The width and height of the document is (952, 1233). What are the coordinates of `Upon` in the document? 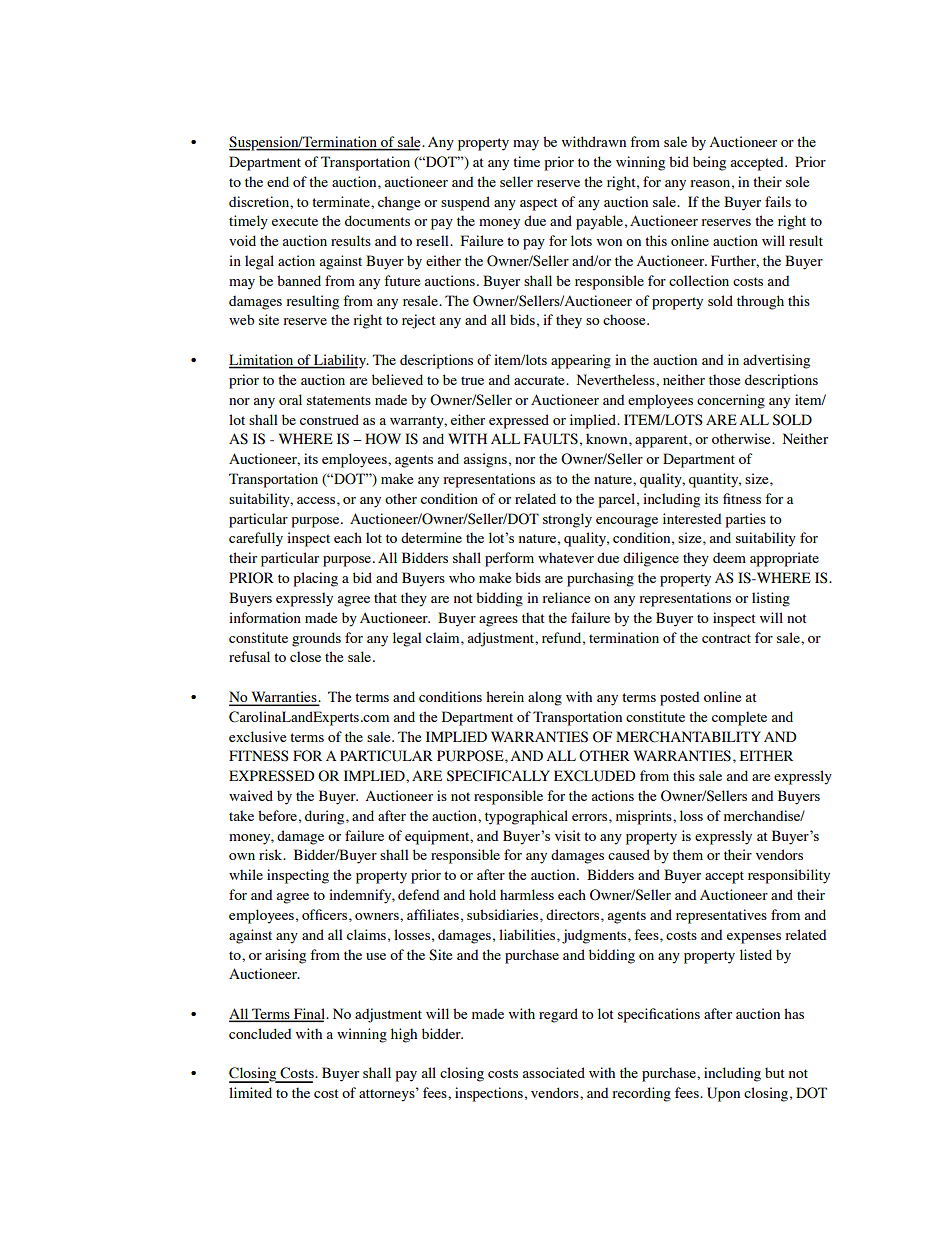 It's located at (723, 1094).
